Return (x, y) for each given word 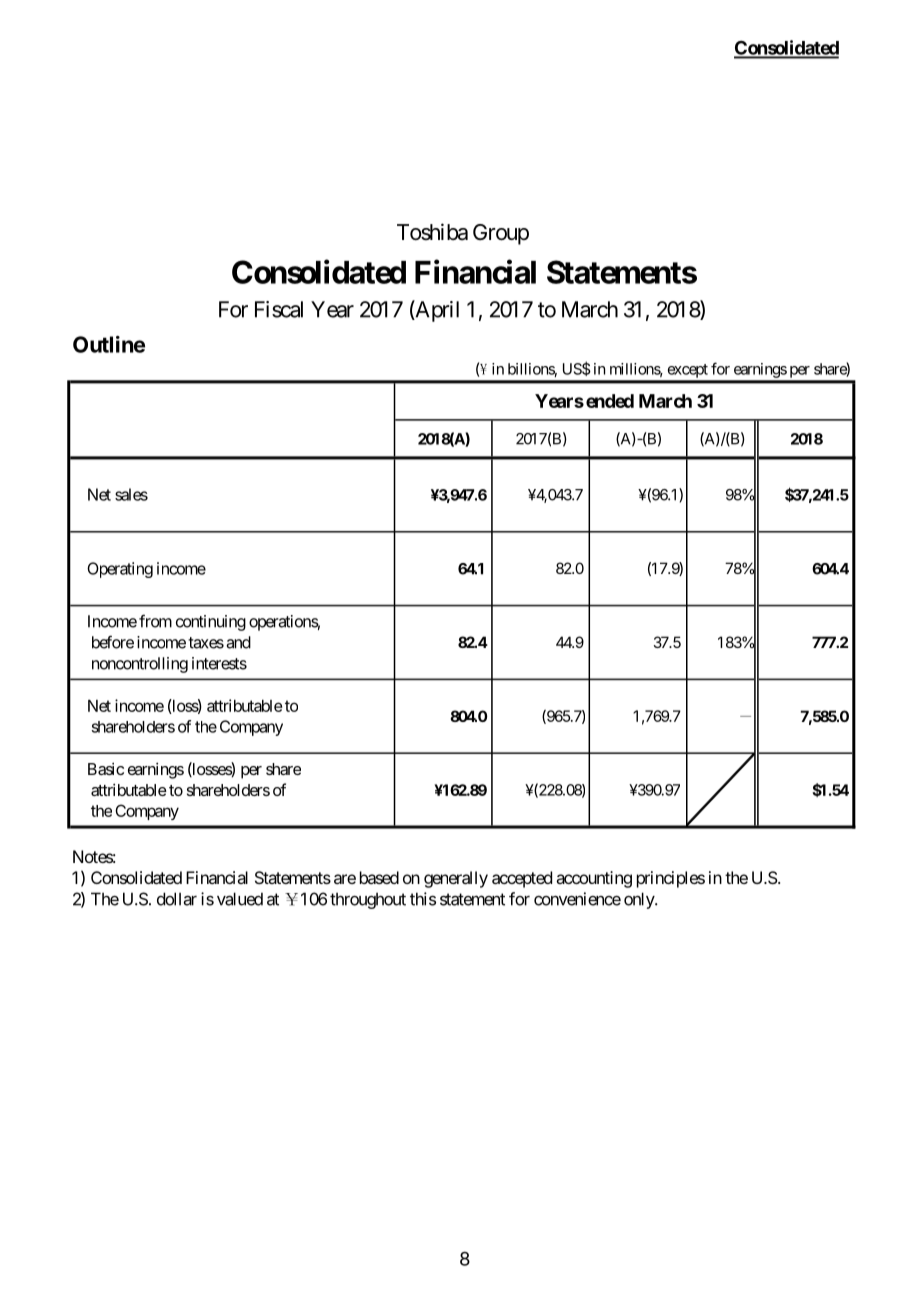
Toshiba (432, 232)
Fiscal (279, 309)
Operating (120, 570)
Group (501, 234)
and (238, 642)
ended (610, 401)
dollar (177, 899)
